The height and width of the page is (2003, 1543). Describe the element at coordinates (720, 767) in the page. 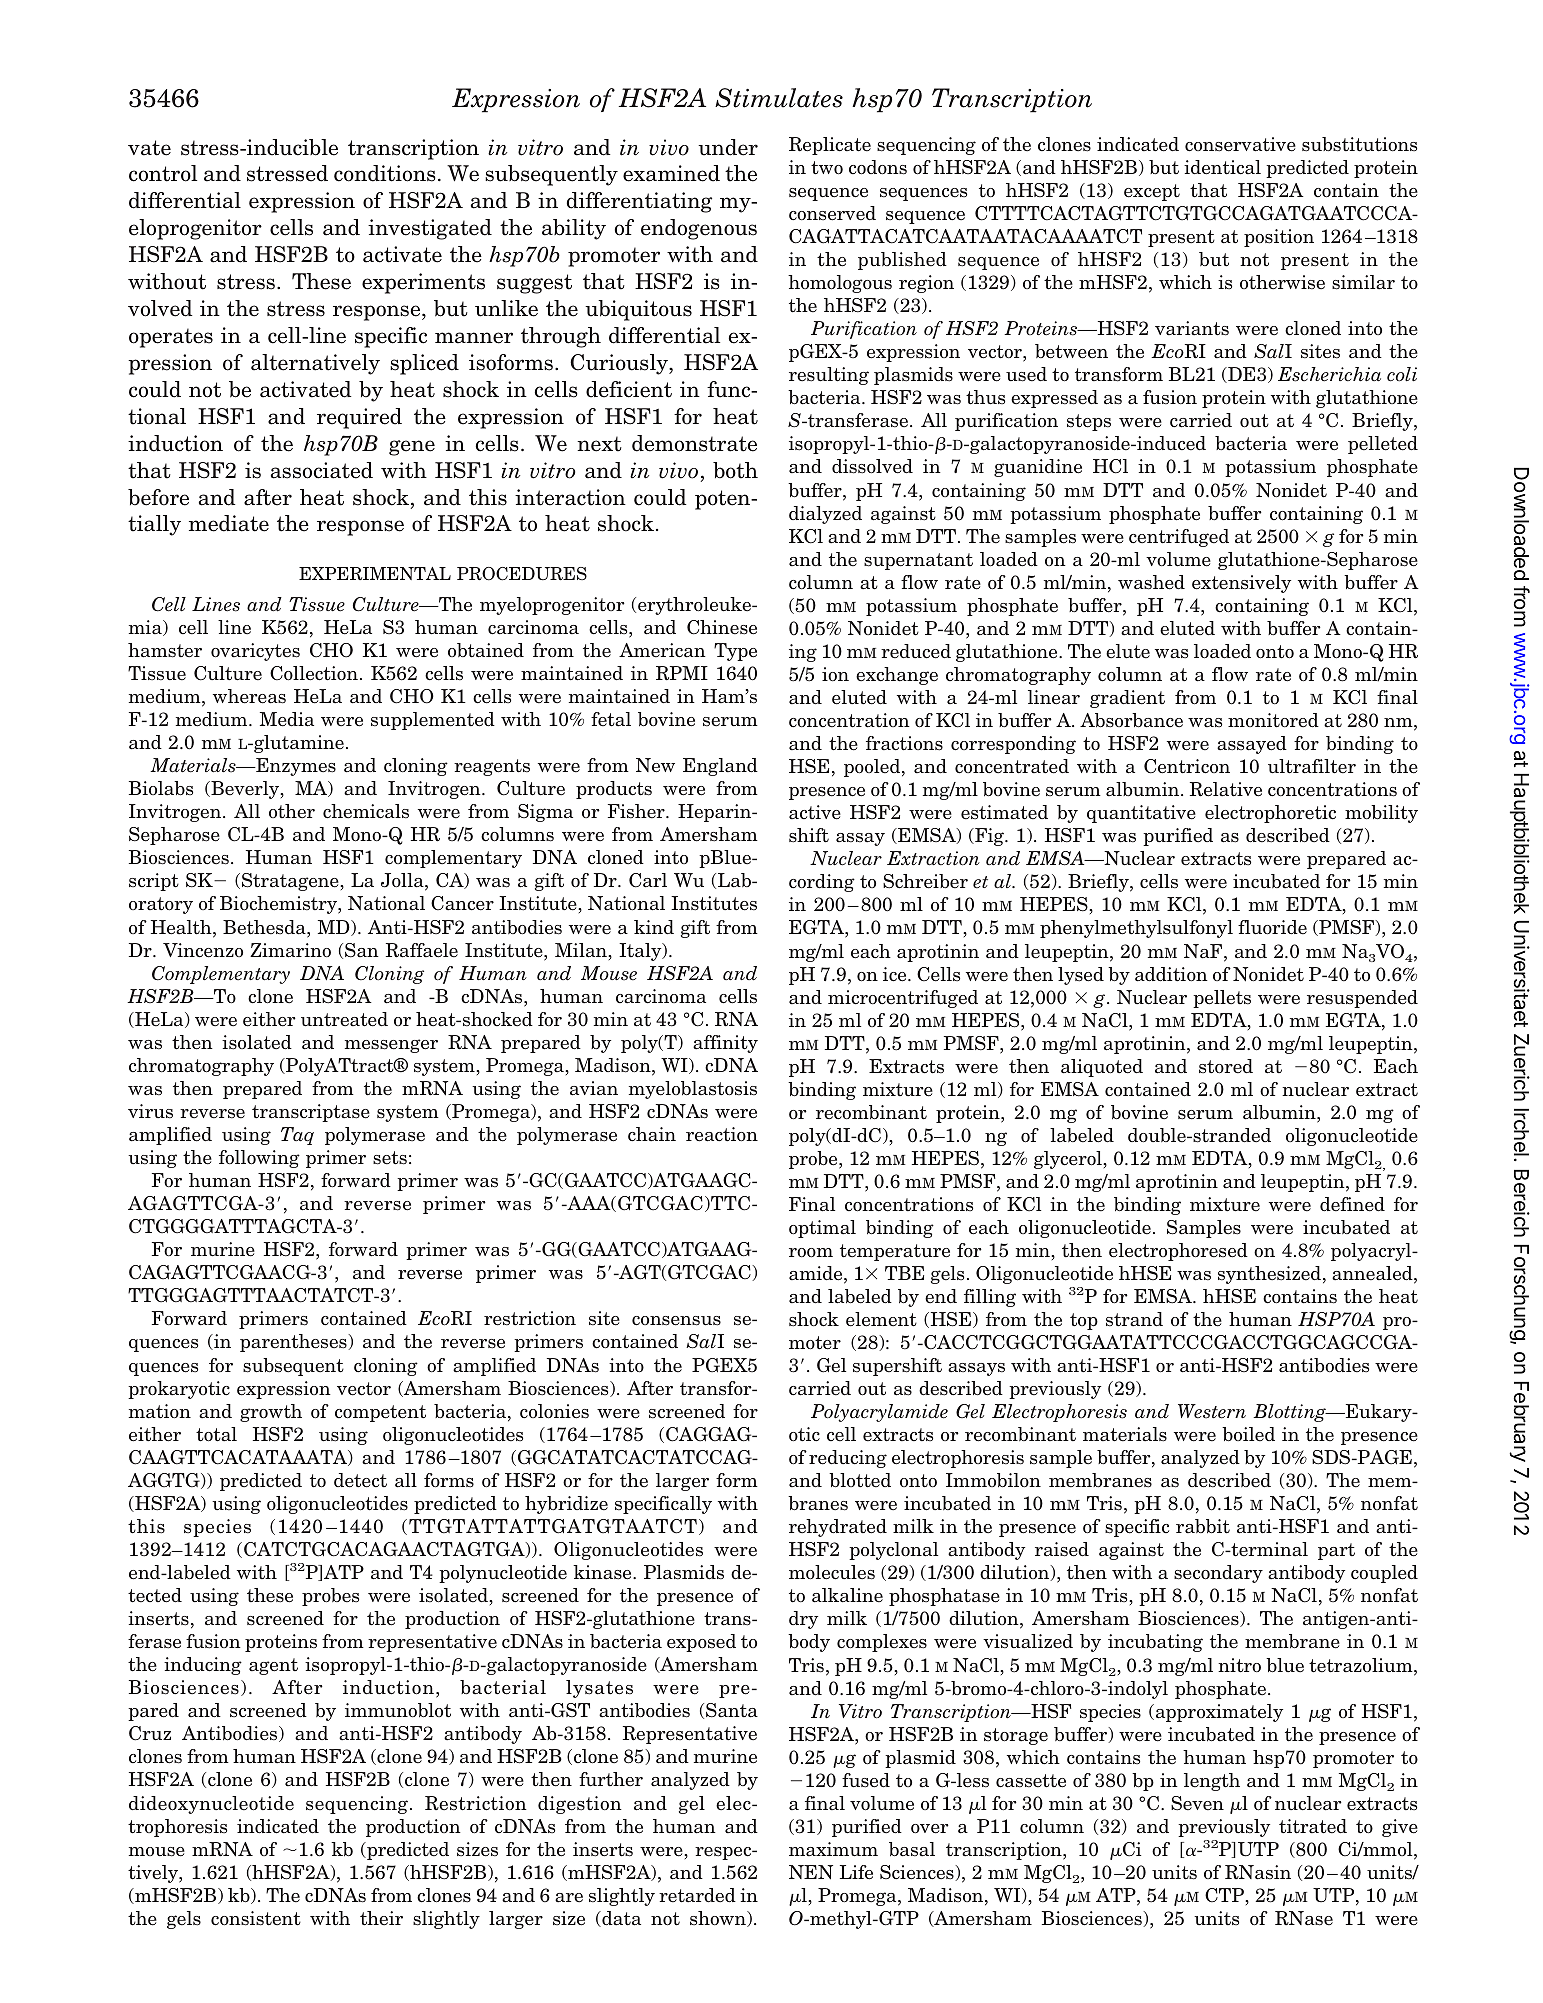

I see `England` at that location.
